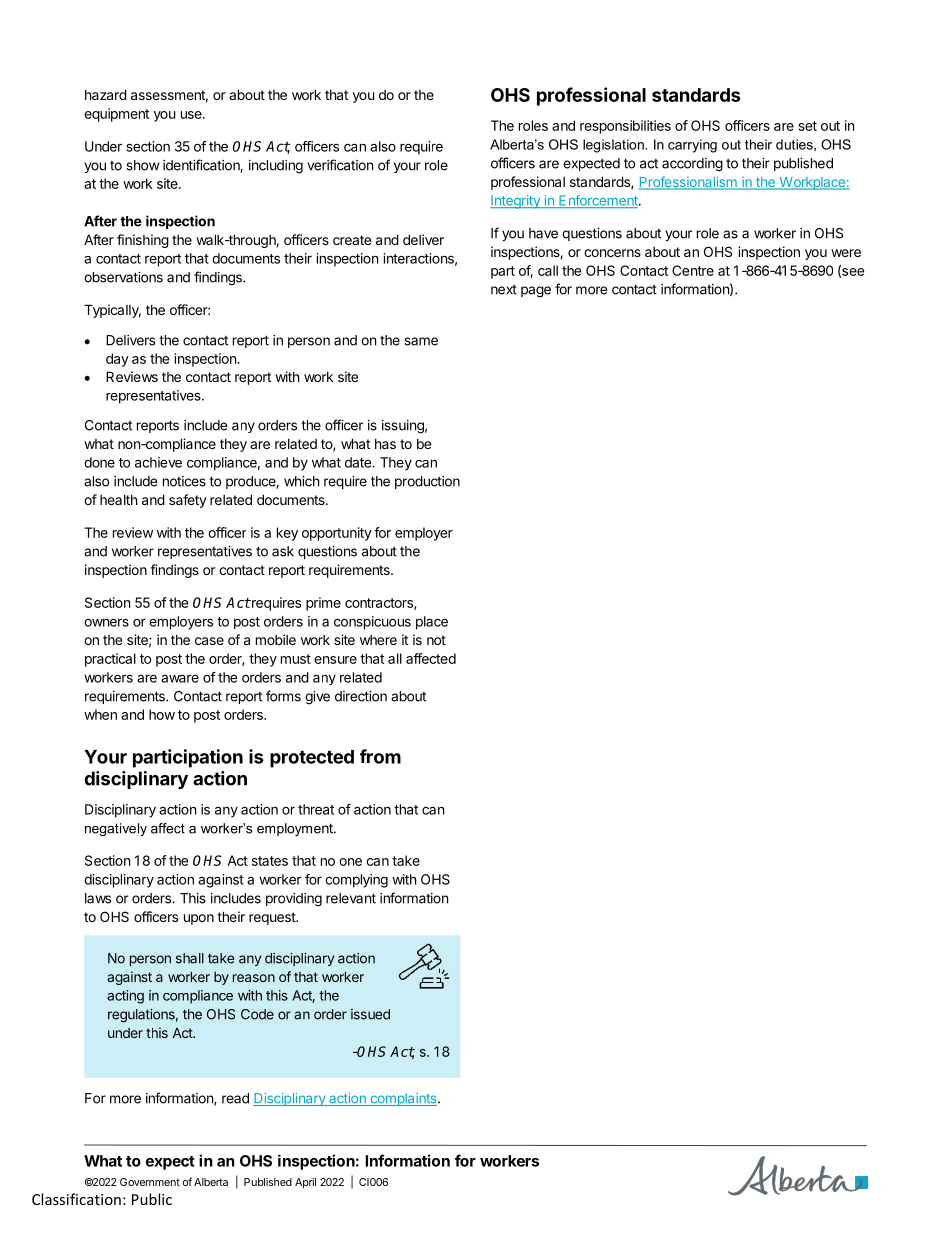 This image has width=952, height=1233. I want to click on from, so click(380, 756).
